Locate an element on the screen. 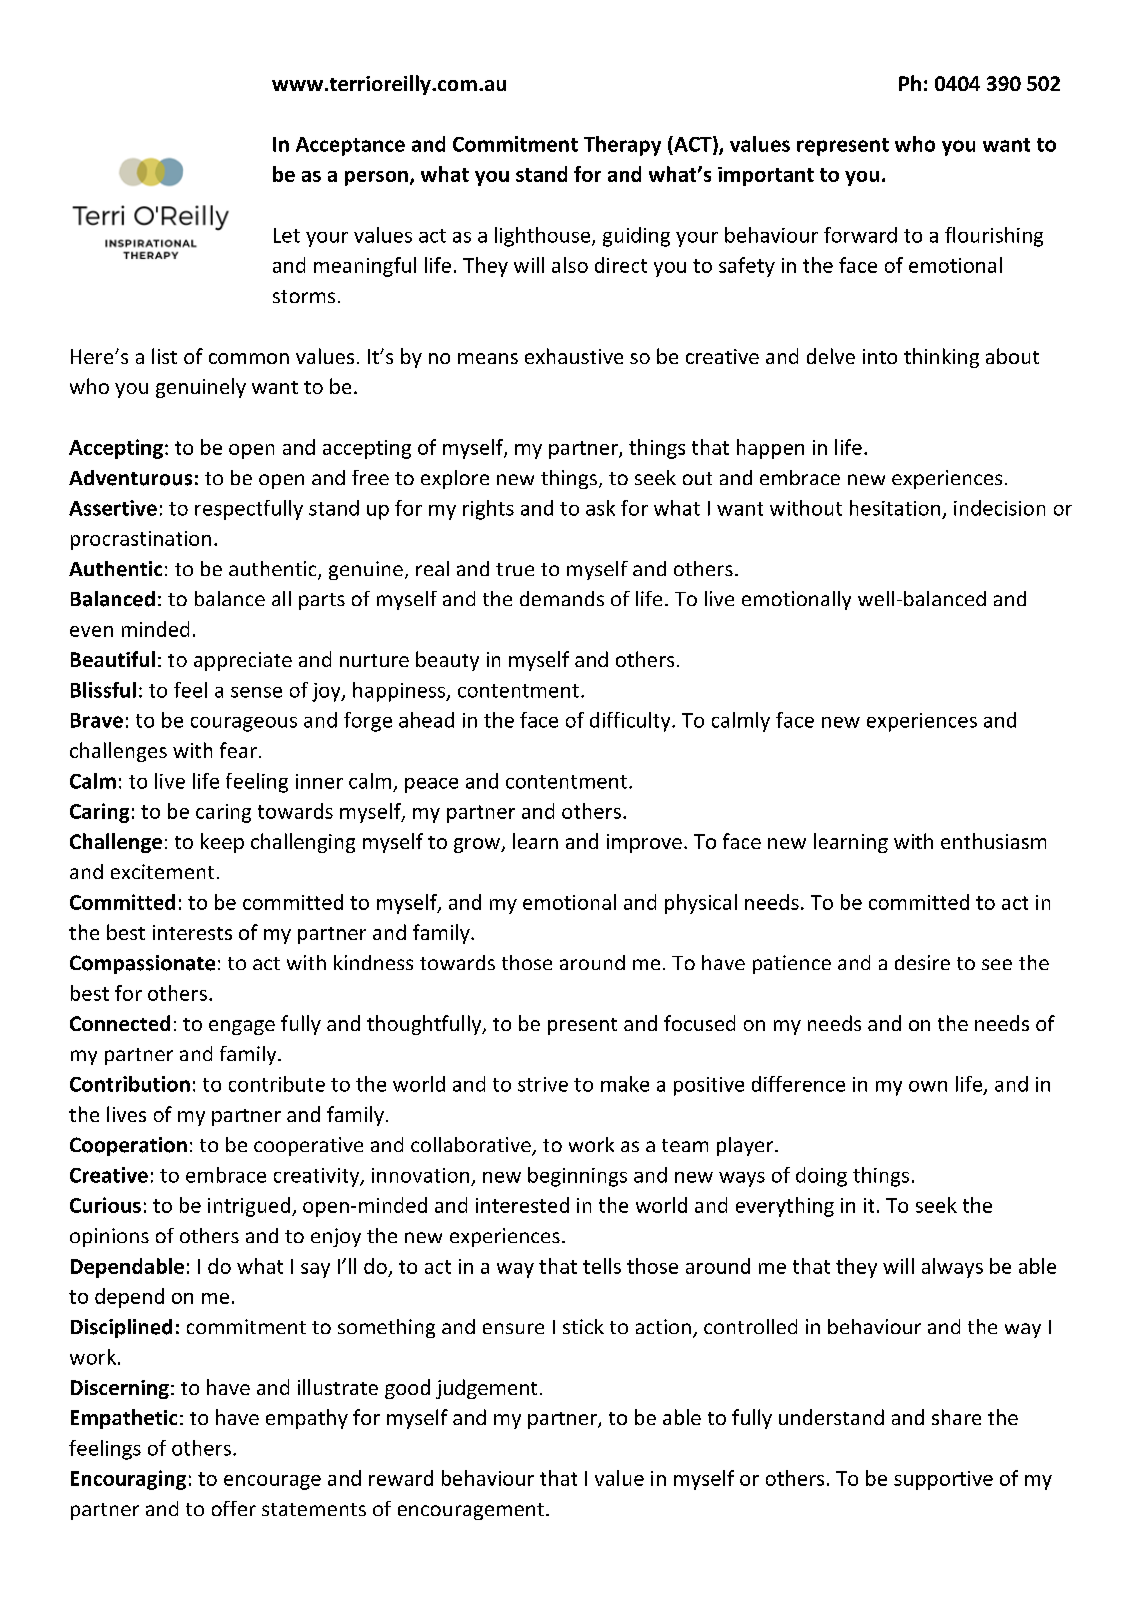  forward is located at coordinates (860, 235).
